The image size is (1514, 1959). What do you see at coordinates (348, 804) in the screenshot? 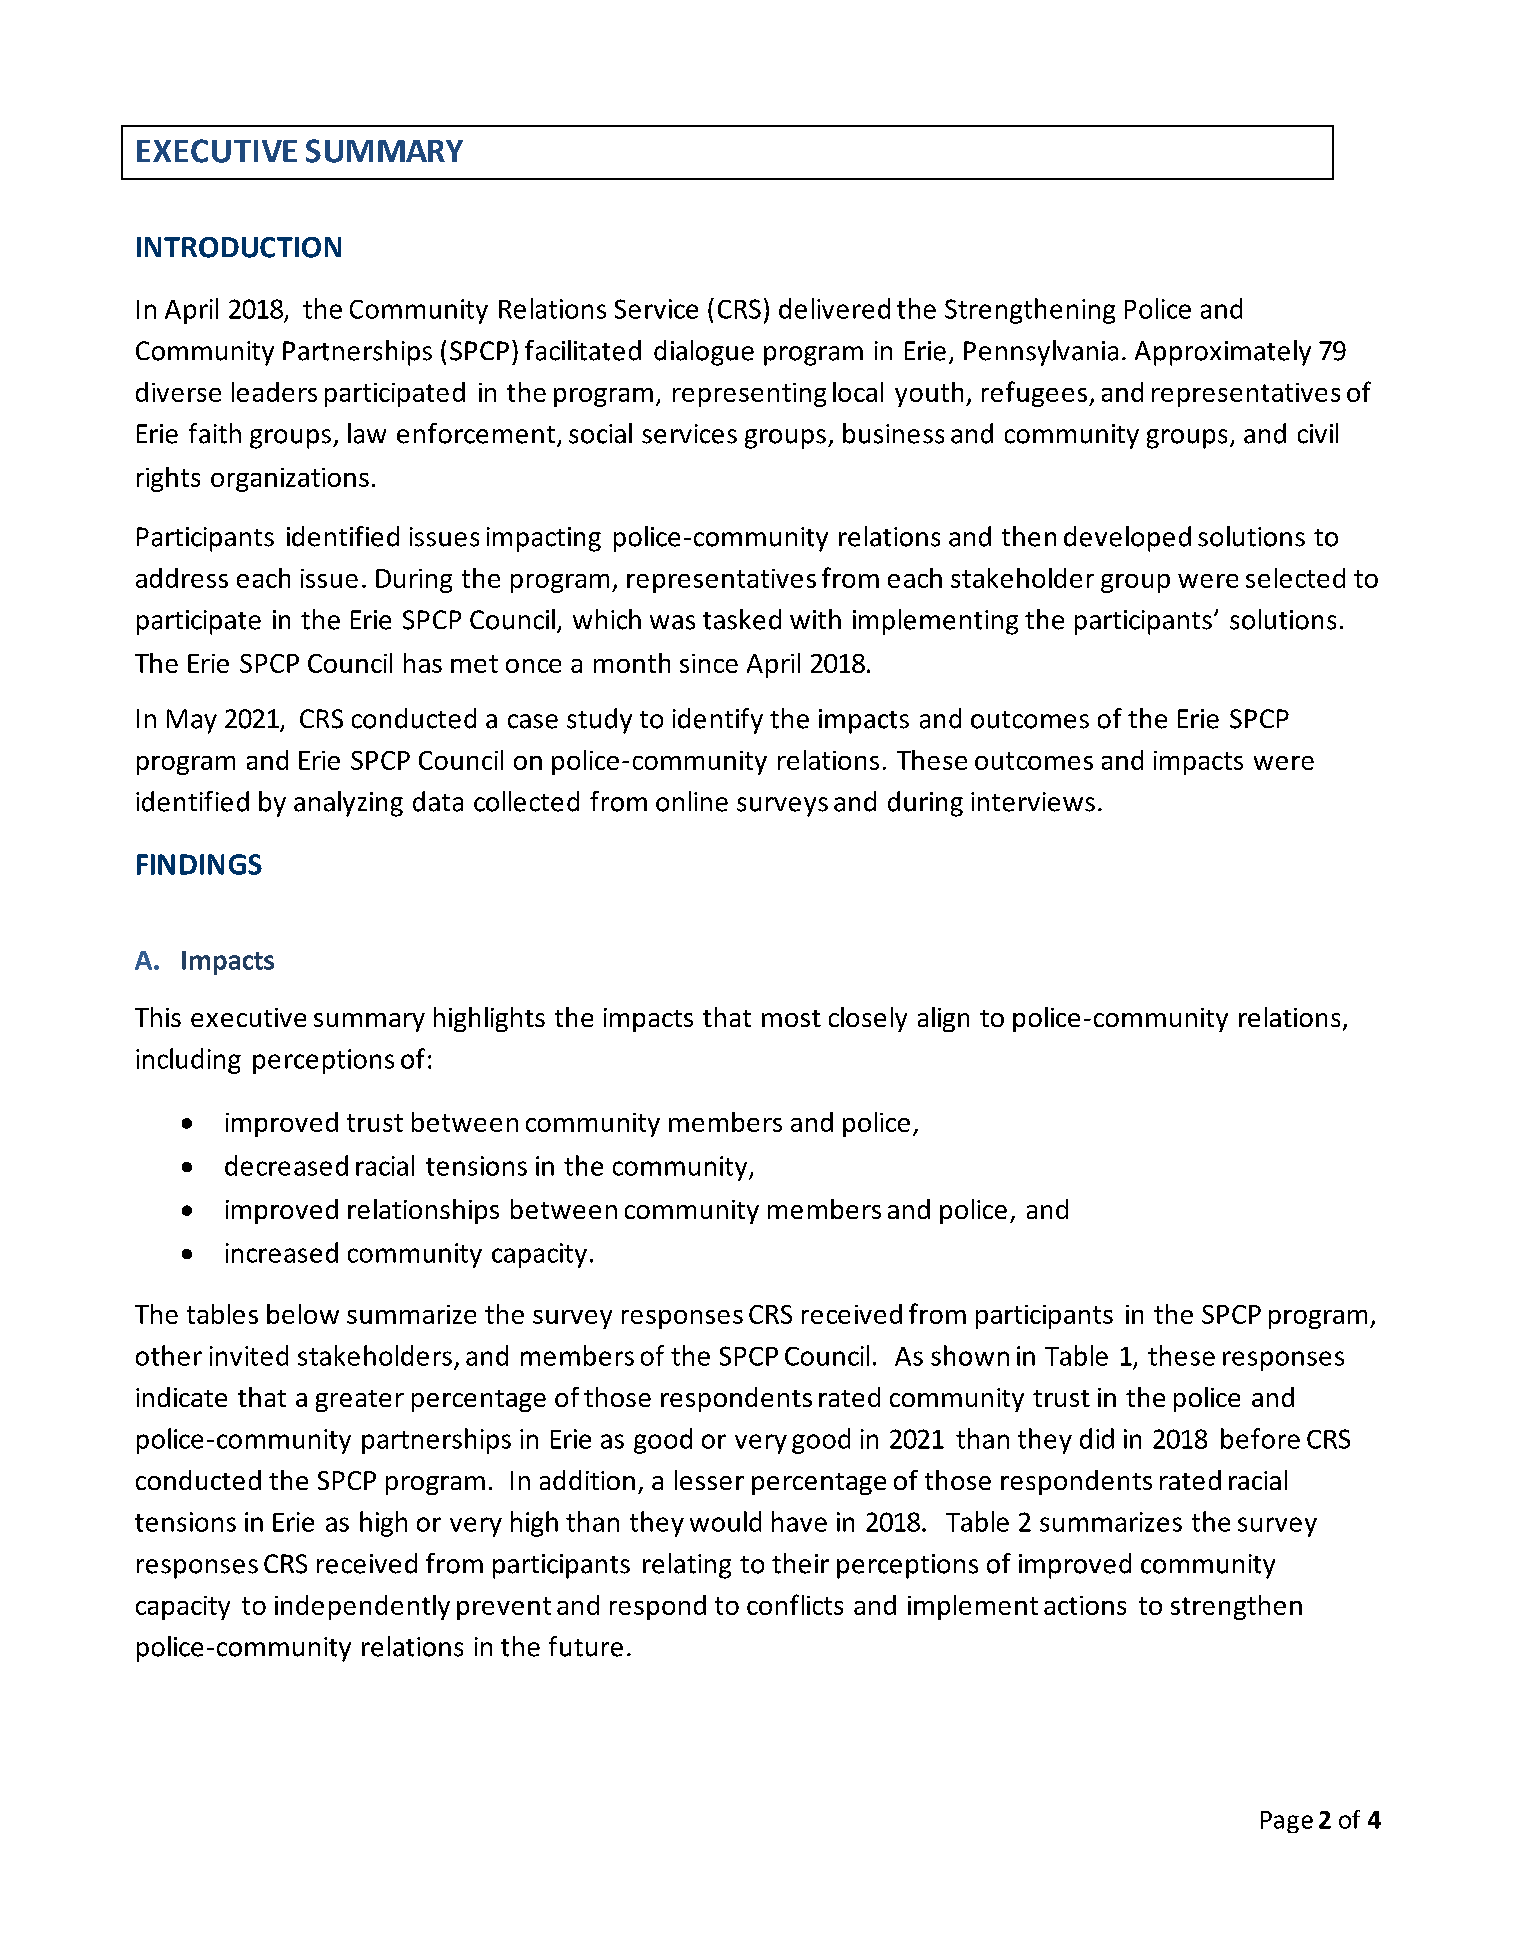
I see `analyzing` at bounding box center [348, 804].
